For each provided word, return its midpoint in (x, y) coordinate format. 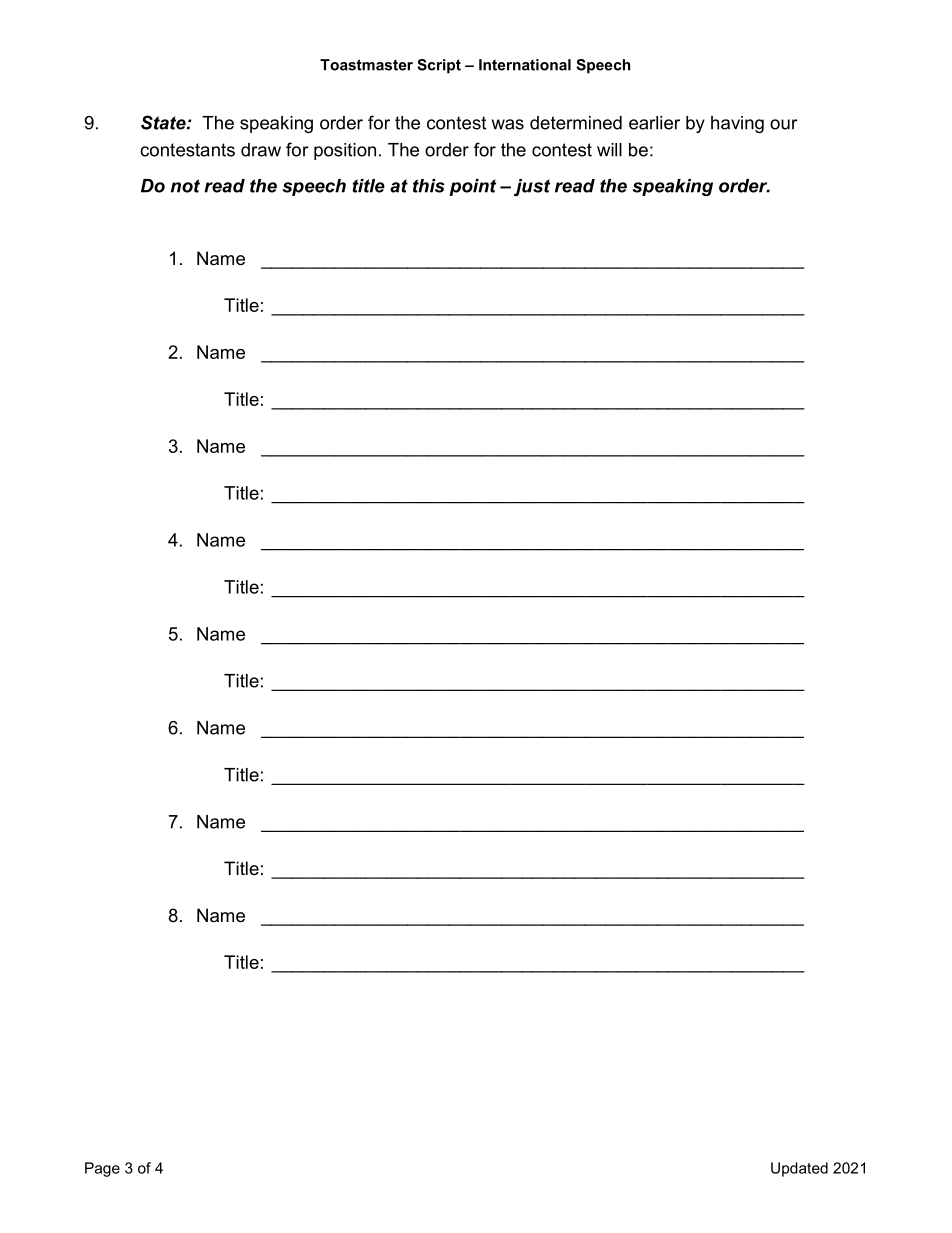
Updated (799, 1169)
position (345, 151)
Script (439, 66)
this (429, 186)
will (609, 150)
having (737, 124)
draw (261, 150)
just (532, 187)
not (185, 186)
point (472, 187)
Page (102, 1169)
